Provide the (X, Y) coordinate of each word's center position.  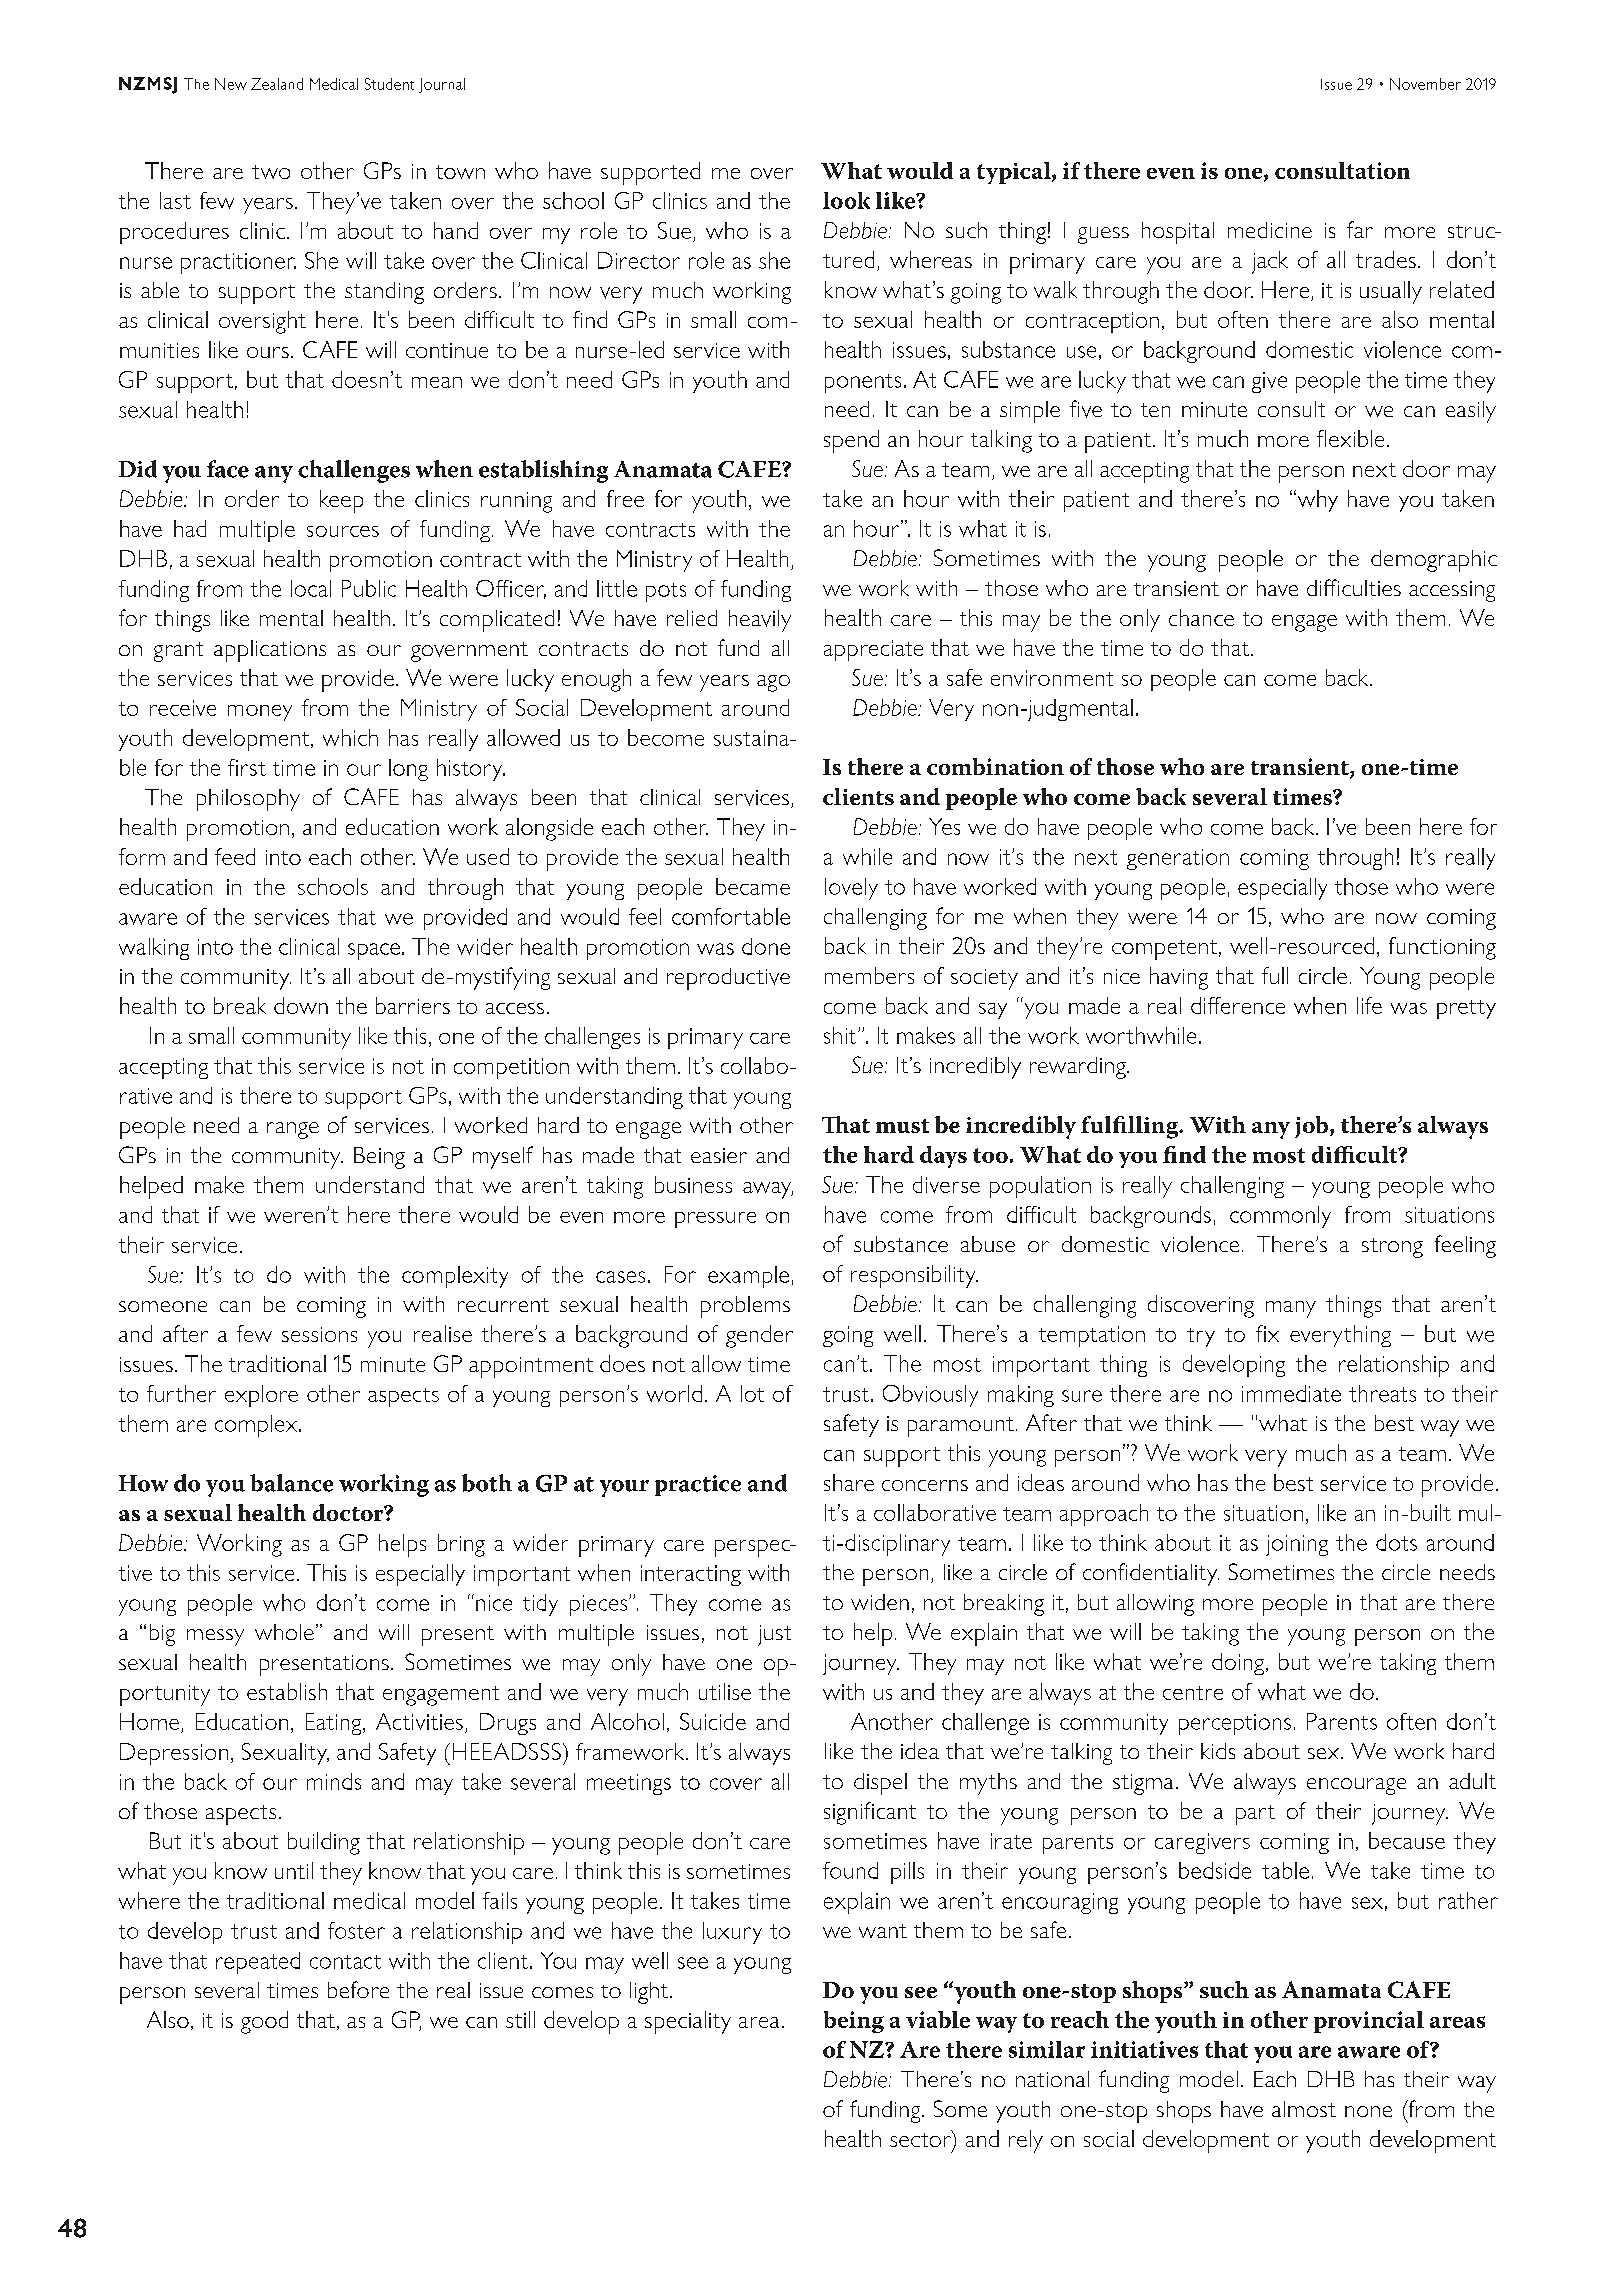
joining (1297, 1545)
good (264, 2022)
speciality (688, 2022)
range (293, 1130)
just (774, 1635)
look (846, 200)
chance (1201, 617)
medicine (1270, 230)
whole (284, 1632)
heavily (760, 621)
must (902, 1126)
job (1313, 1127)
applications (270, 651)
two (271, 172)
